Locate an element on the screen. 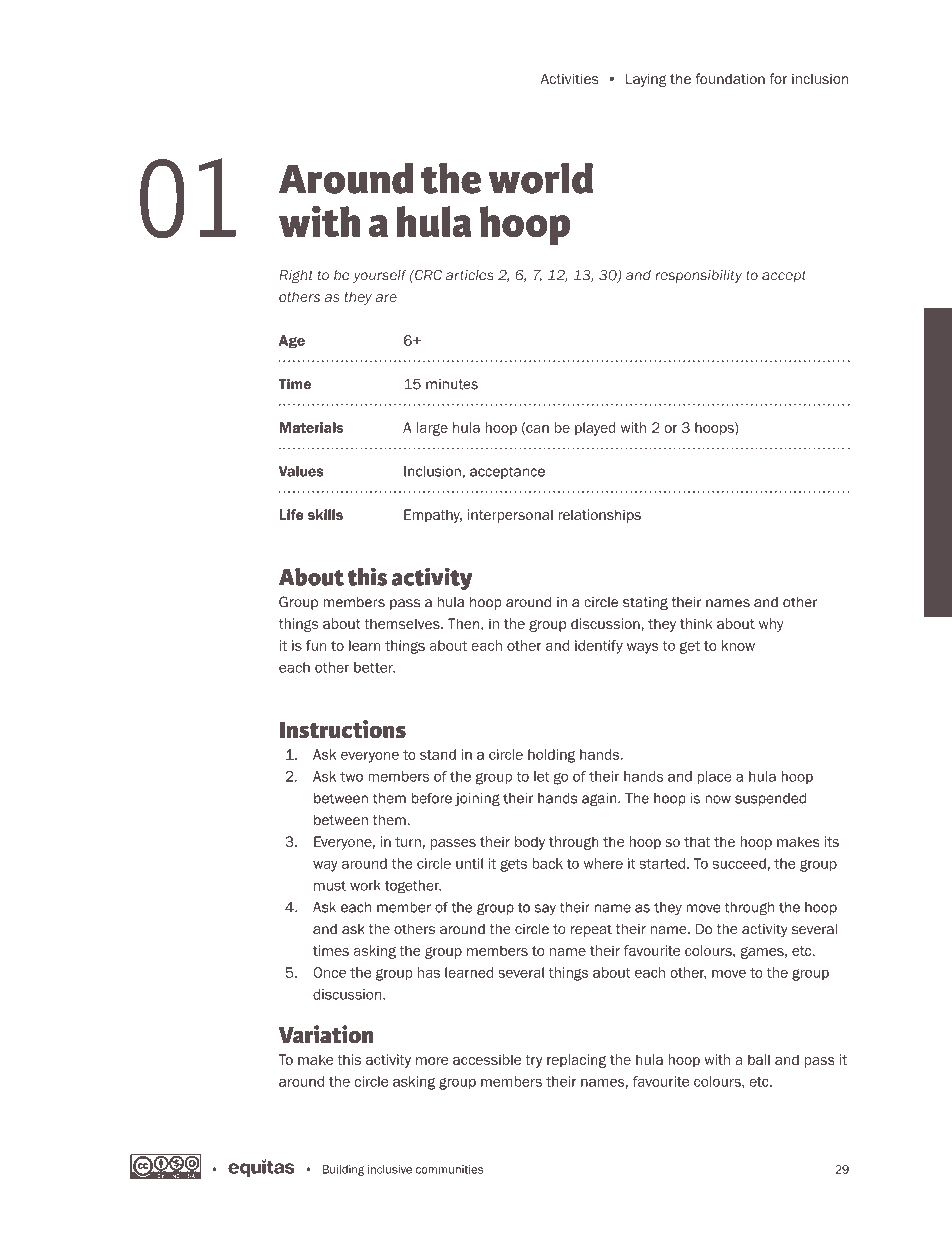  say is located at coordinates (545, 909).
